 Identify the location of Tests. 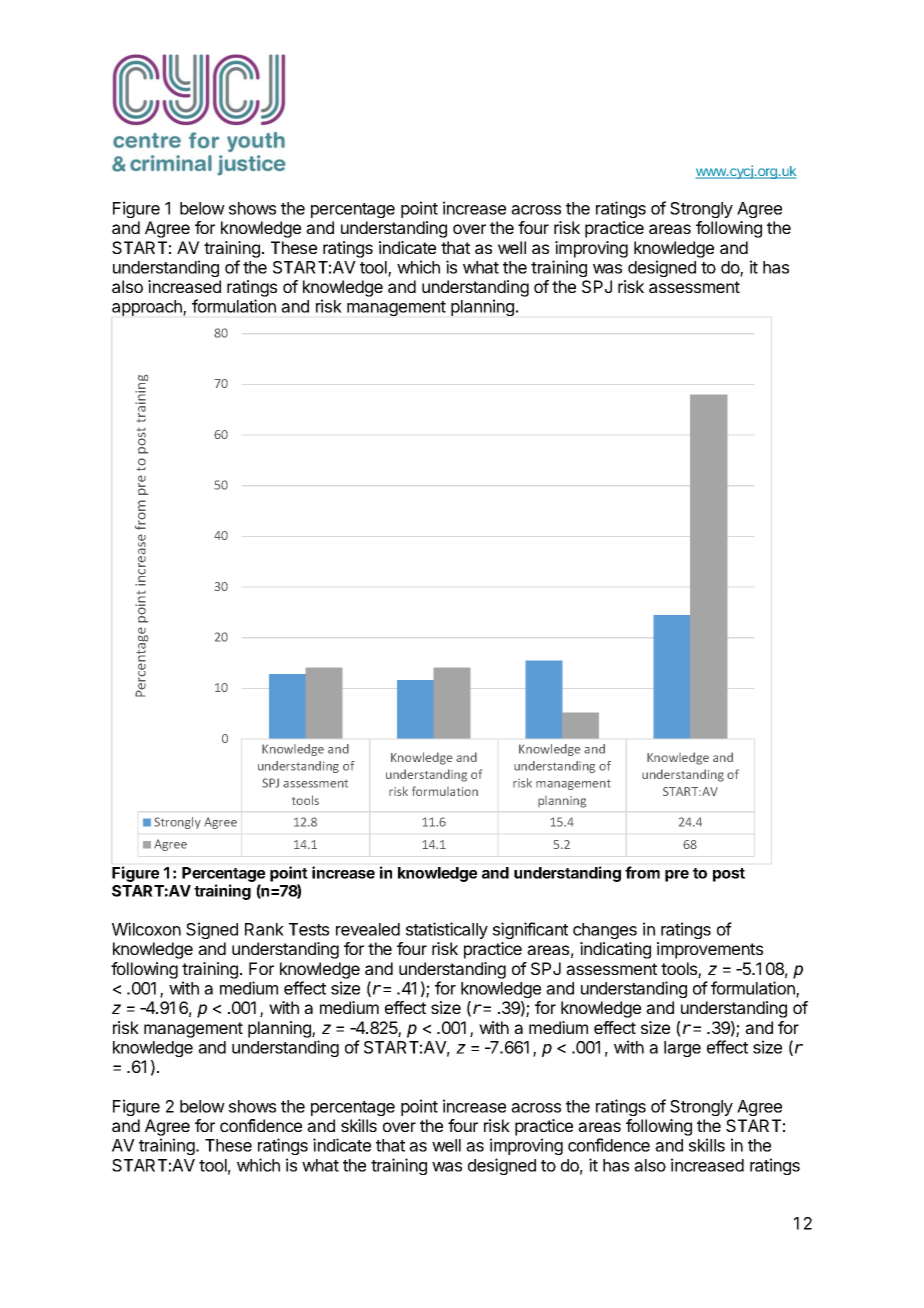
(309, 929).
